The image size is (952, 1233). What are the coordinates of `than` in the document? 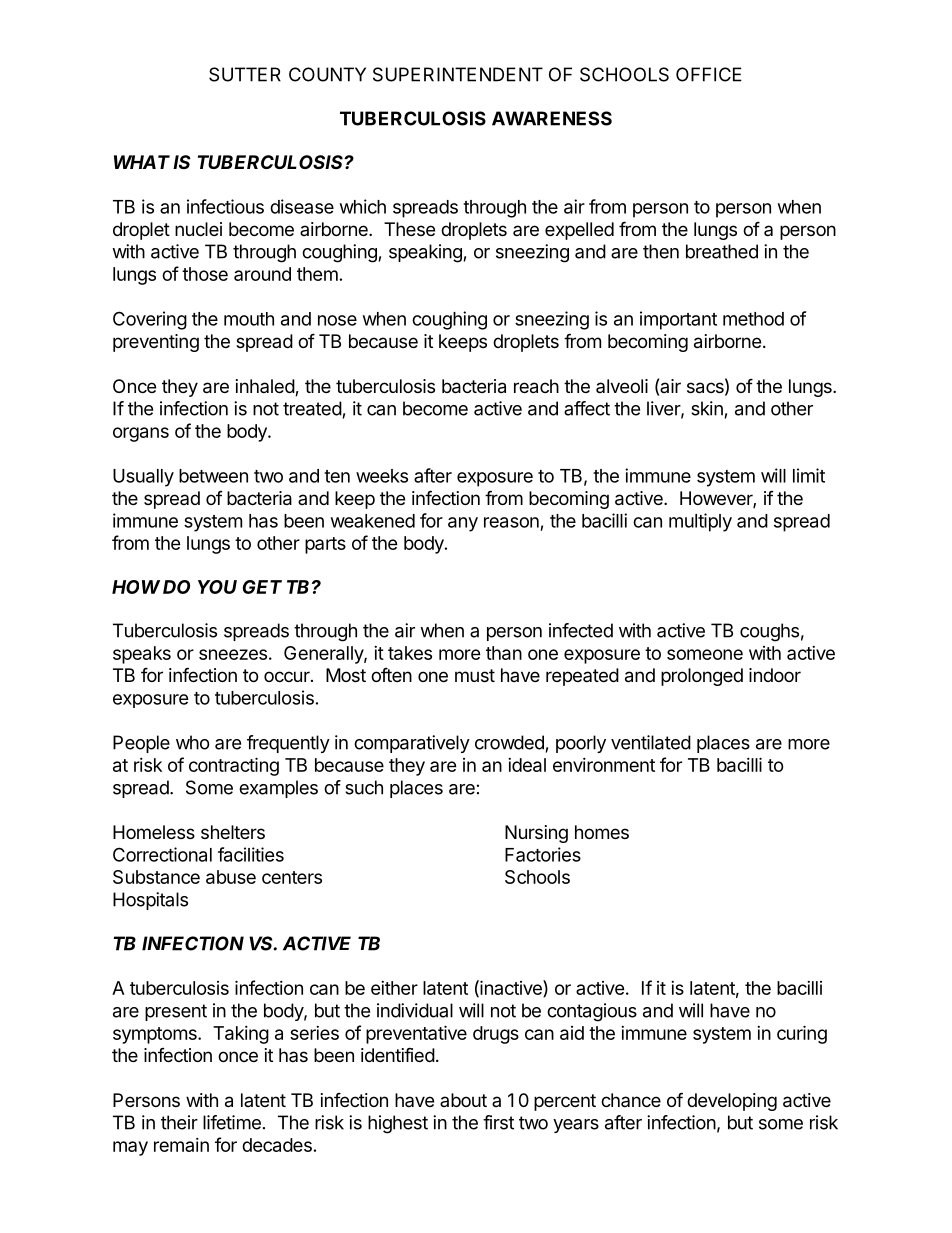 It's located at (504, 653).
